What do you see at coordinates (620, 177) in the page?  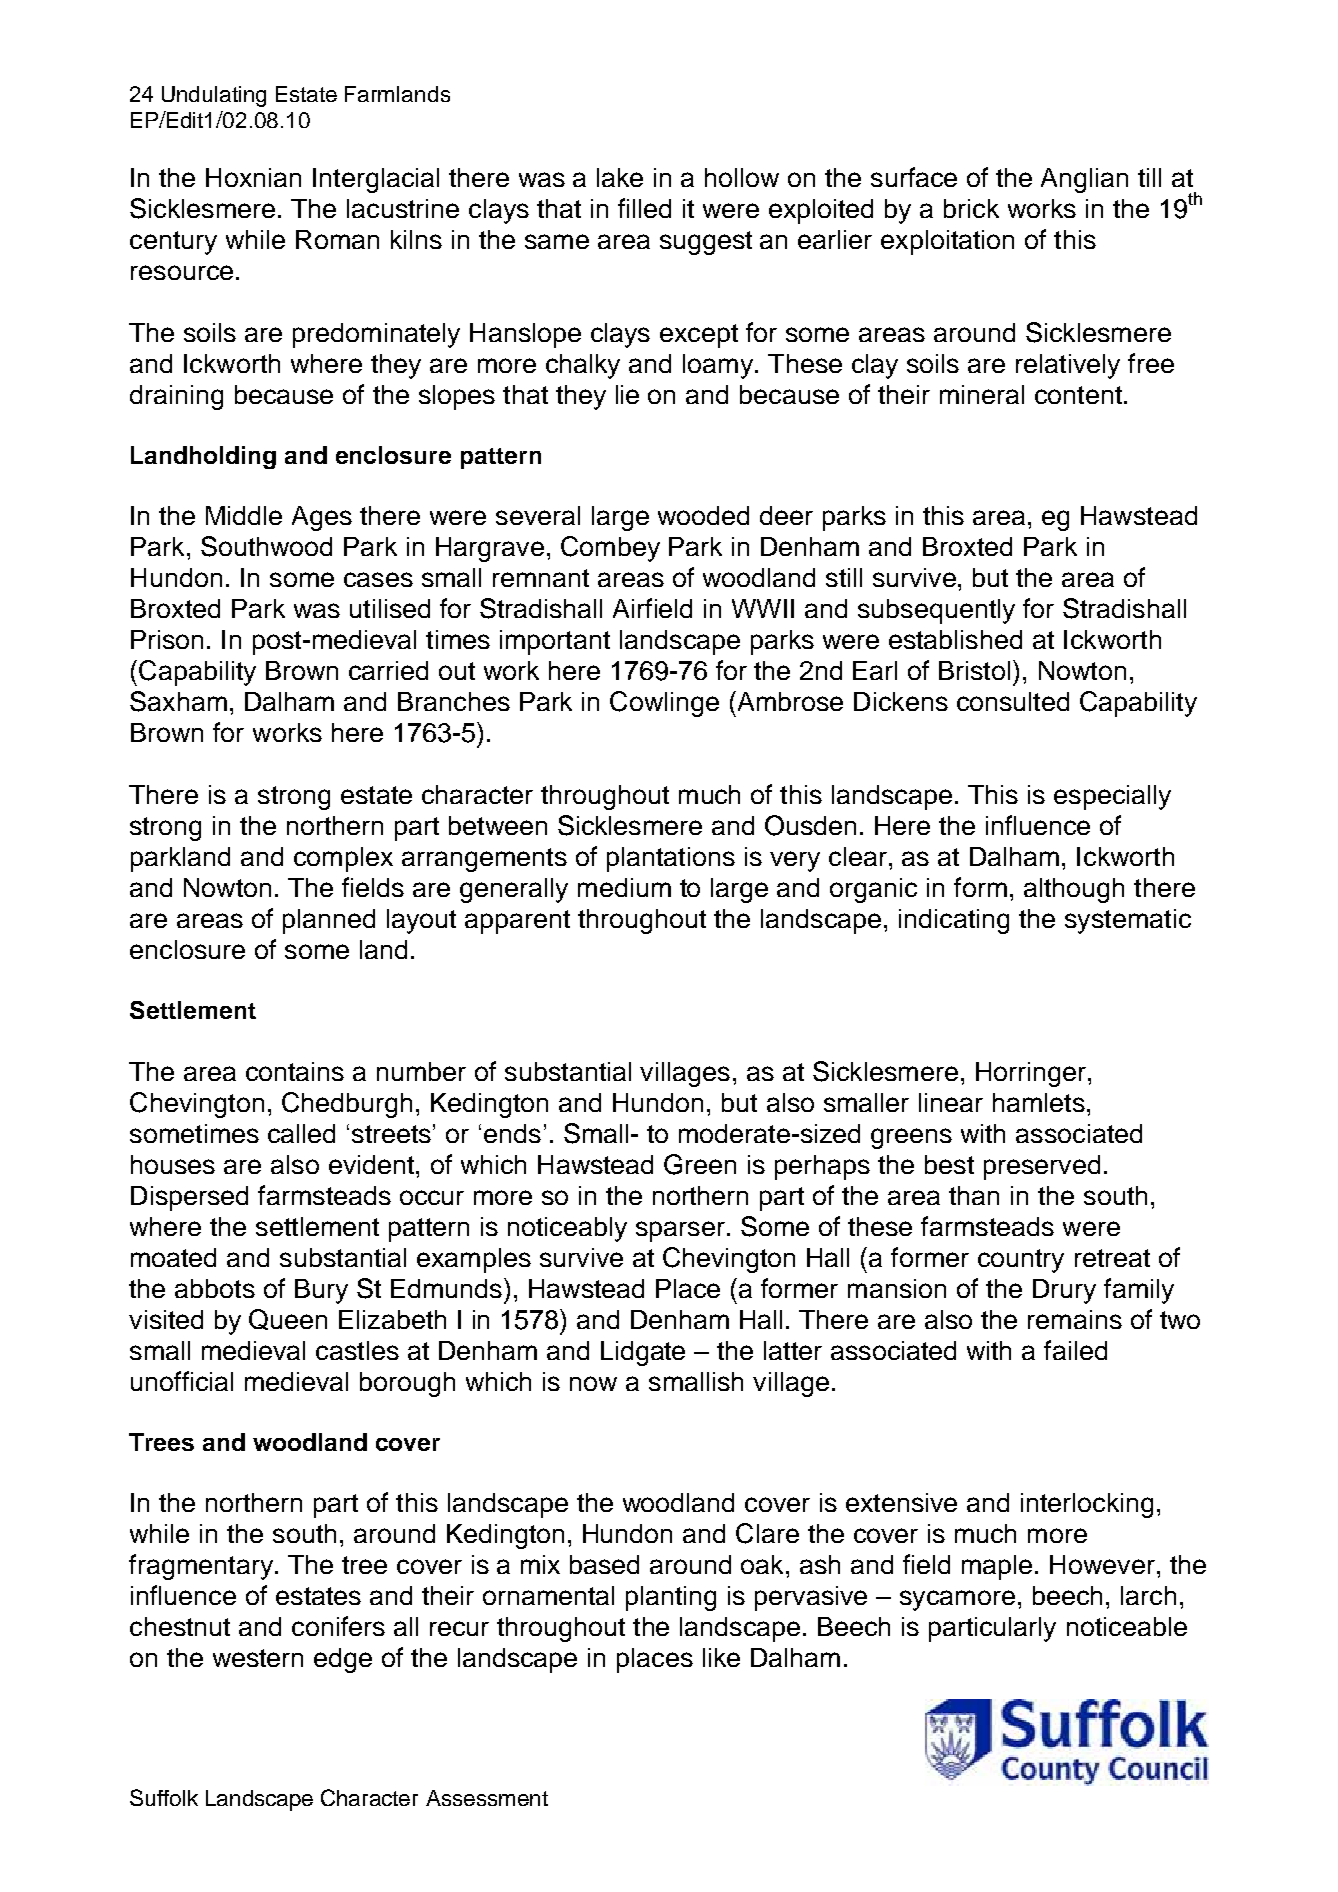 I see `lake` at bounding box center [620, 177].
